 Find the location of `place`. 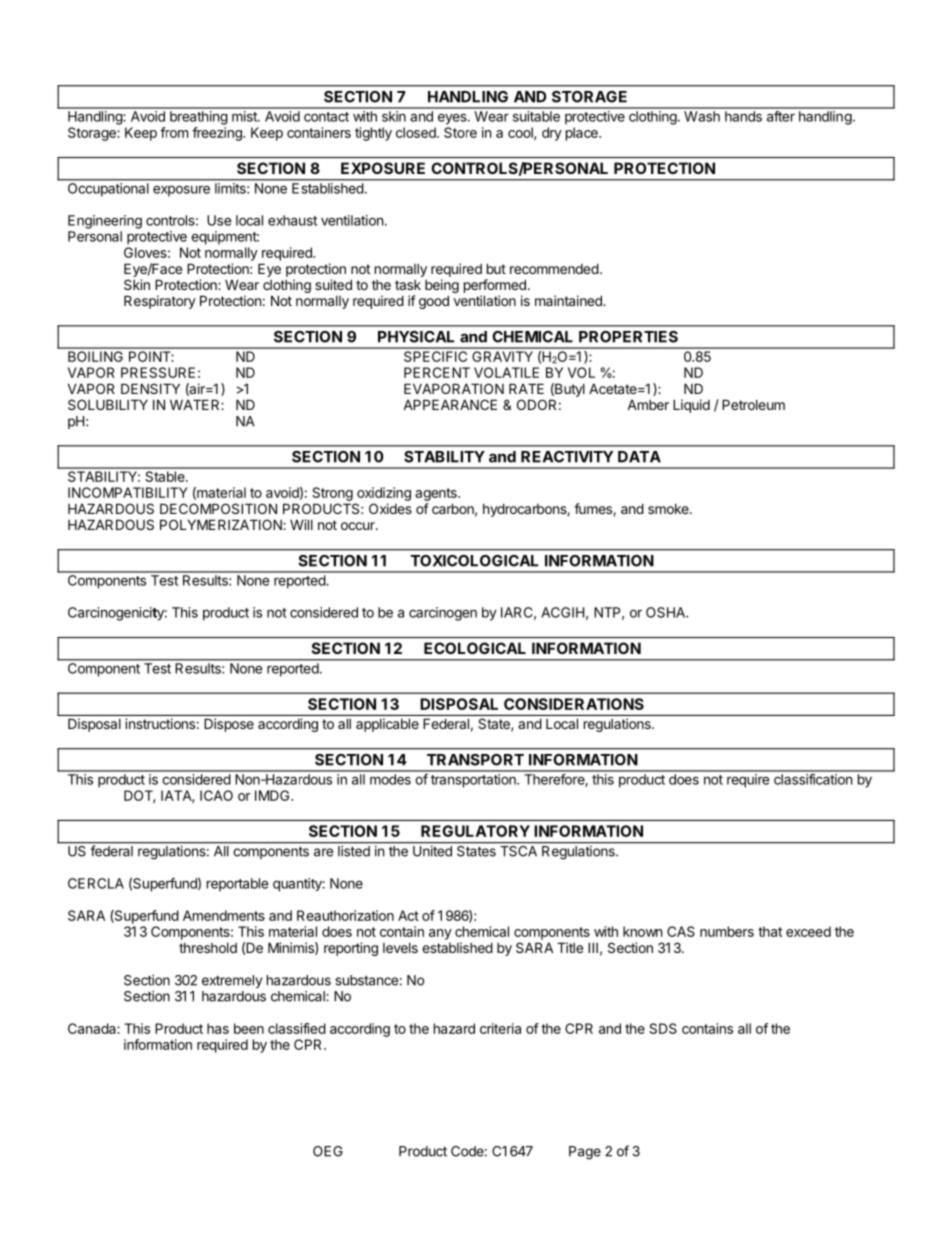

place is located at coordinates (583, 134).
